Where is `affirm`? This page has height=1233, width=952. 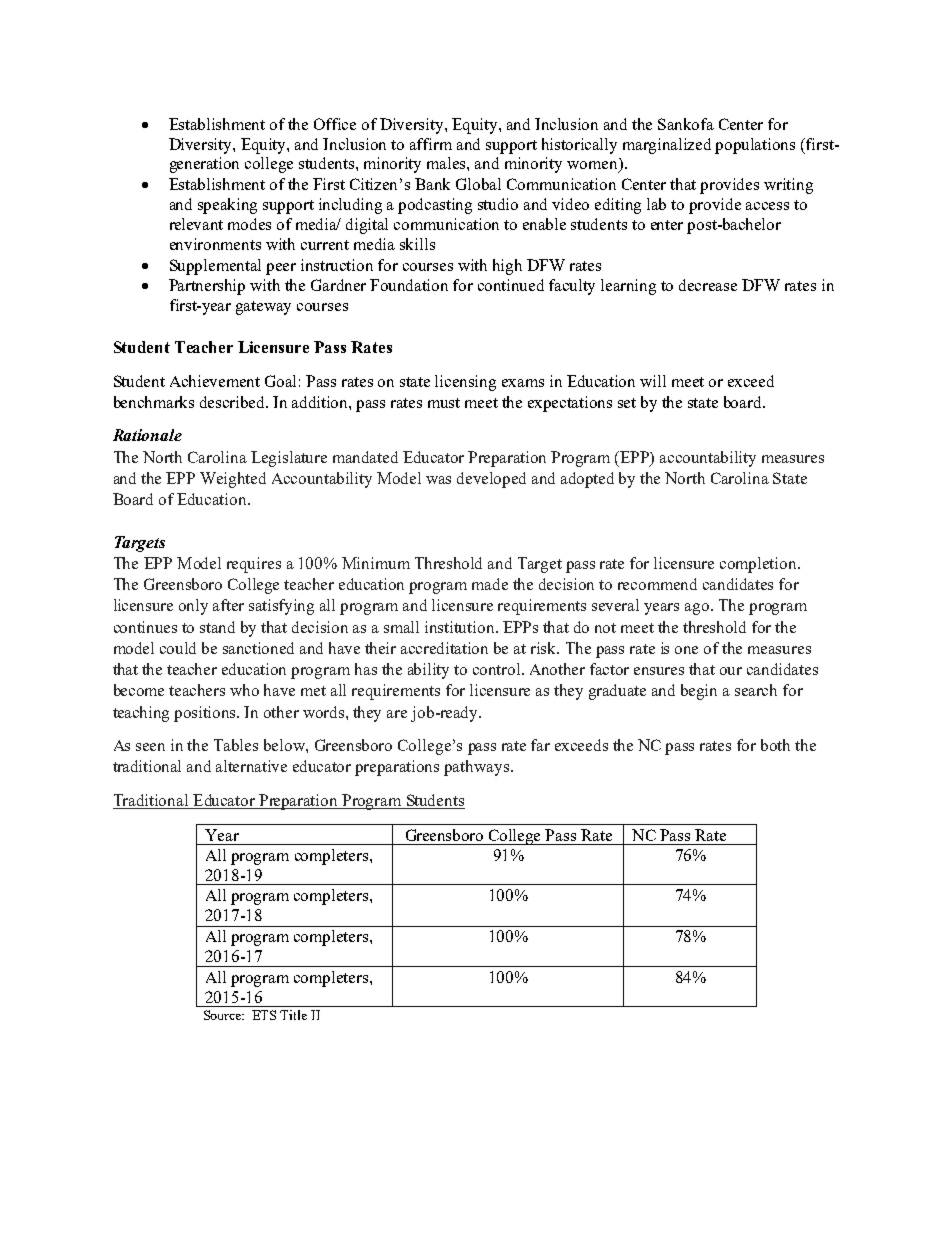 affirm is located at coordinates (431, 144).
